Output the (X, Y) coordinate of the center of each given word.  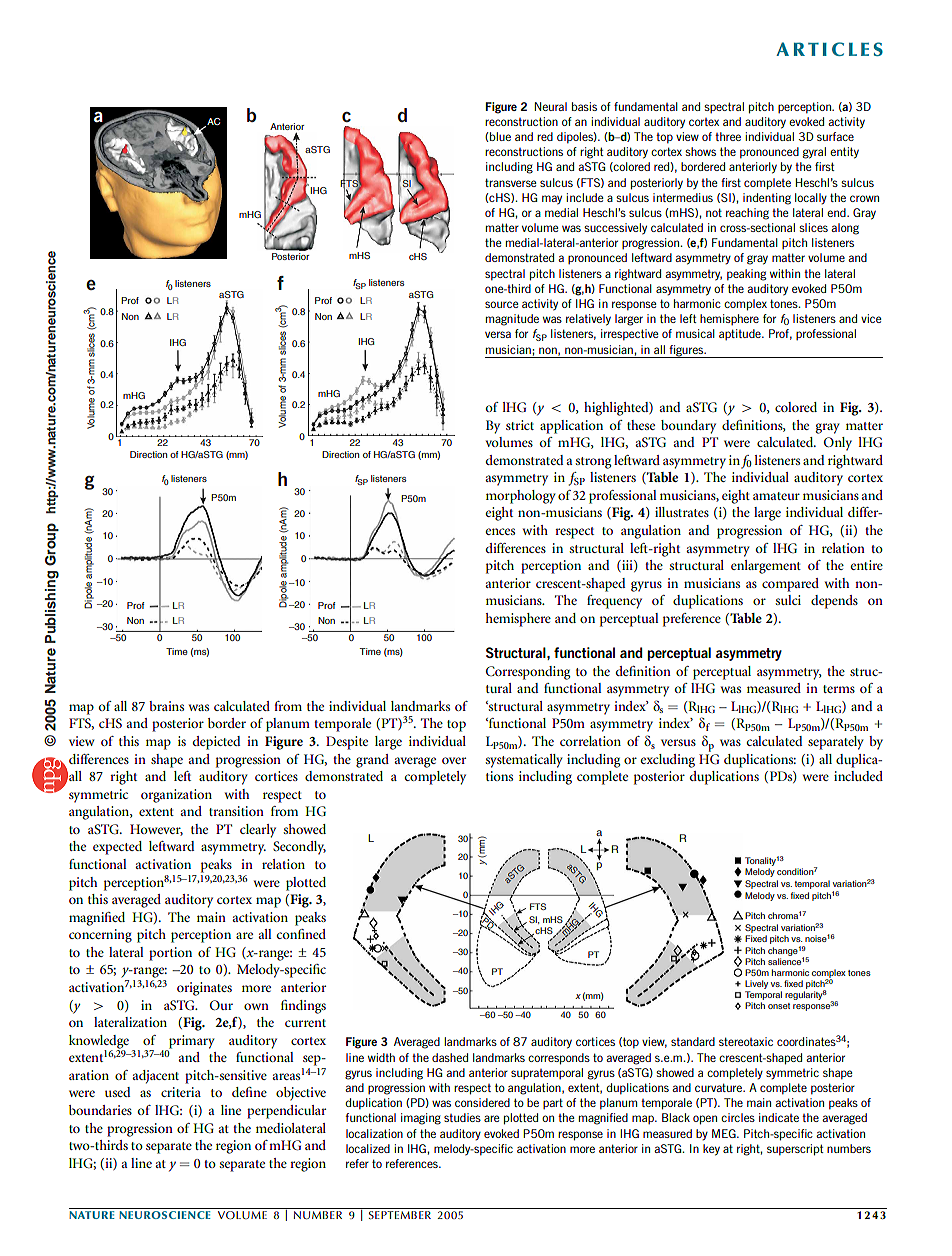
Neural (551, 106)
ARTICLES (829, 49)
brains (166, 706)
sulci (788, 600)
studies (462, 1117)
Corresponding (528, 673)
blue (500, 136)
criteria (181, 1092)
